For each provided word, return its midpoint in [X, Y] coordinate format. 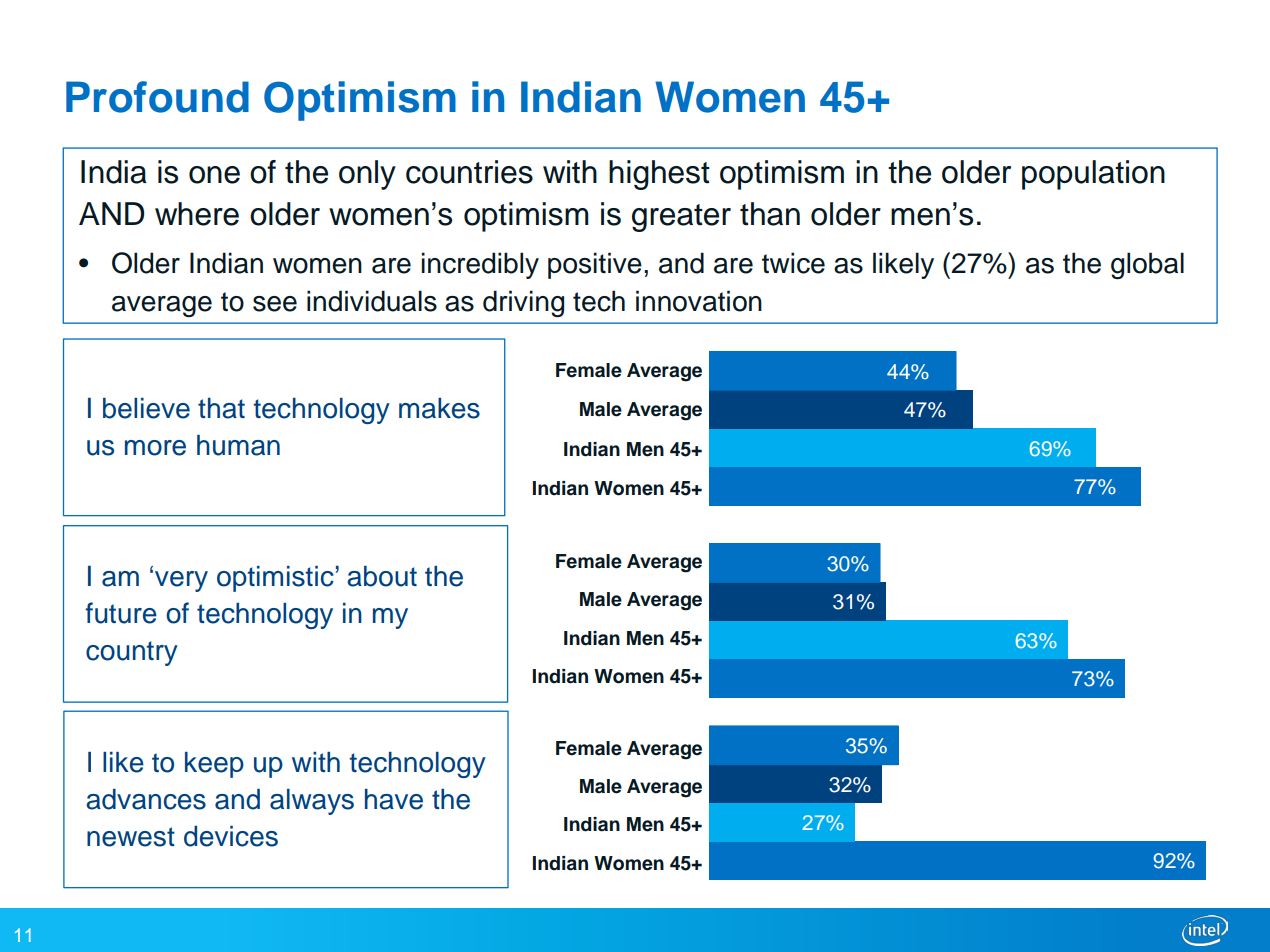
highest [659, 175]
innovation [699, 301]
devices [231, 836]
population [1093, 175]
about [382, 576]
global [1147, 265]
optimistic [275, 579]
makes [439, 408]
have [394, 799]
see [275, 304]
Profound [157, 97]
